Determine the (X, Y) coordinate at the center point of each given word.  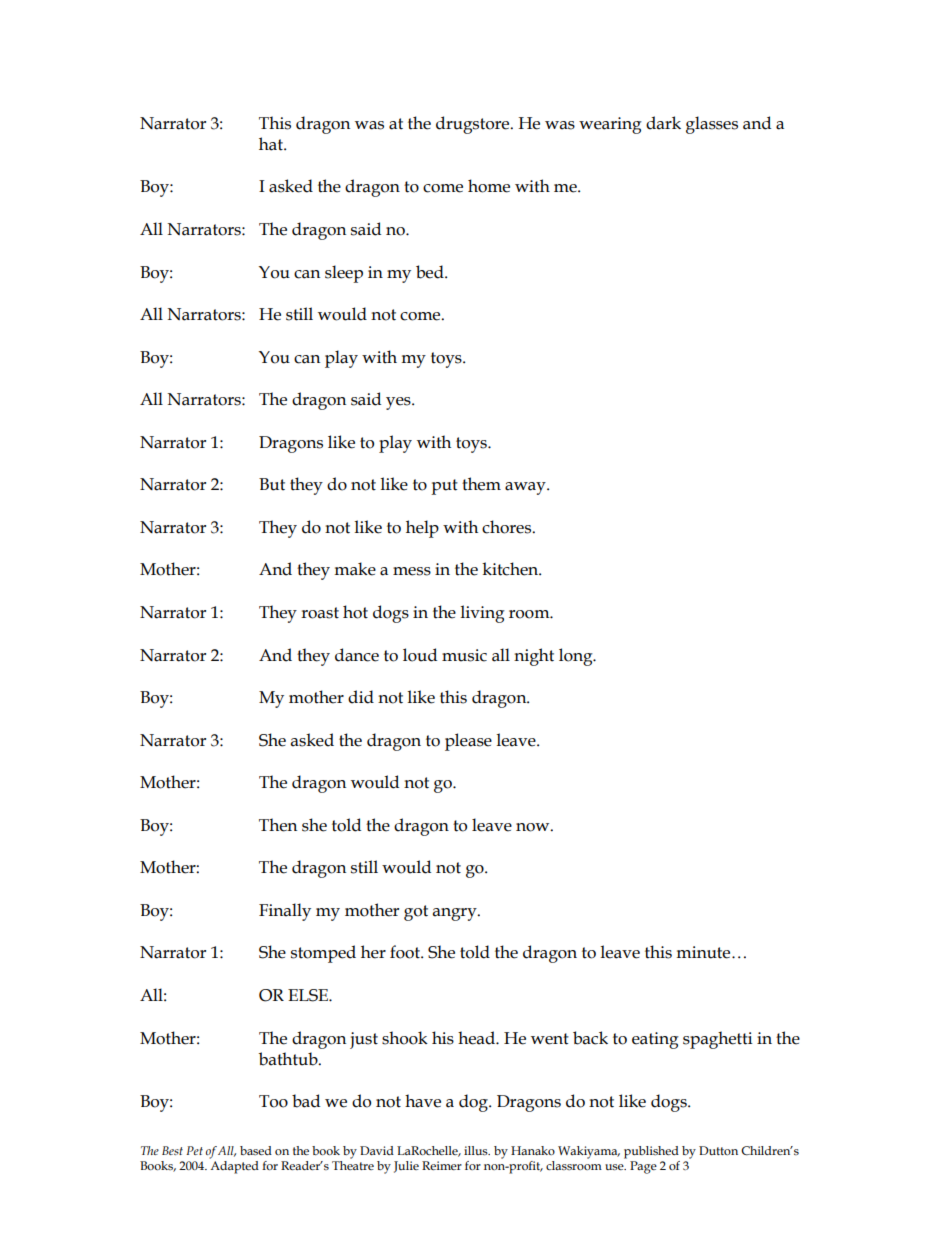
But (272, 484)
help (422, 529)
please (468, 742)
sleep (344, 274)
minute (704, 952)
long (577, 657)
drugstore (474, 125)
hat (272, 144)
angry (456, 914)
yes (399, 403)
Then (278, 825)
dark (663, 123)
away (526, 488)
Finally (285, 912)
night (534, 657)
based (256, 1150)
